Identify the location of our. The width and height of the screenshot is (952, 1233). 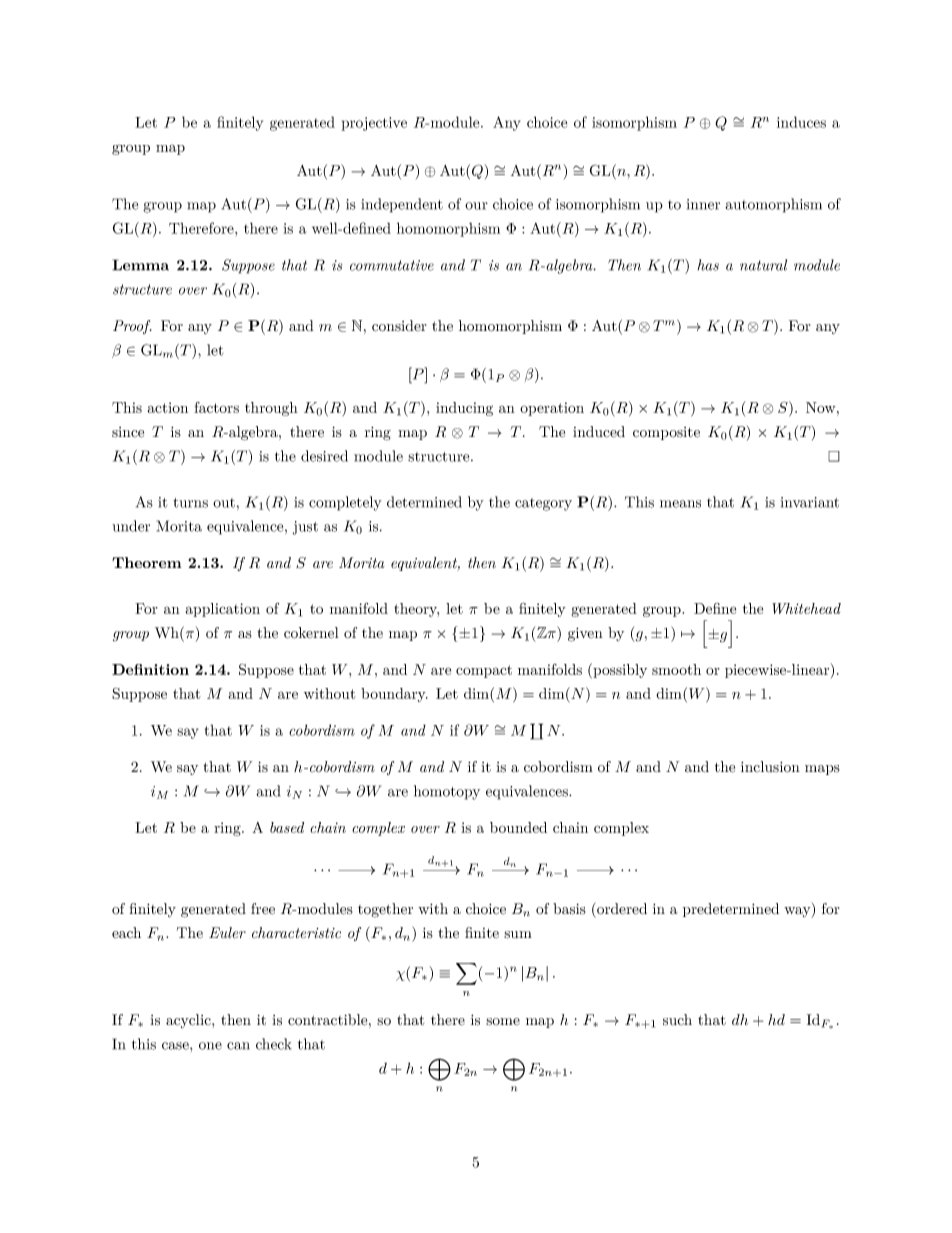
(476, 206).
